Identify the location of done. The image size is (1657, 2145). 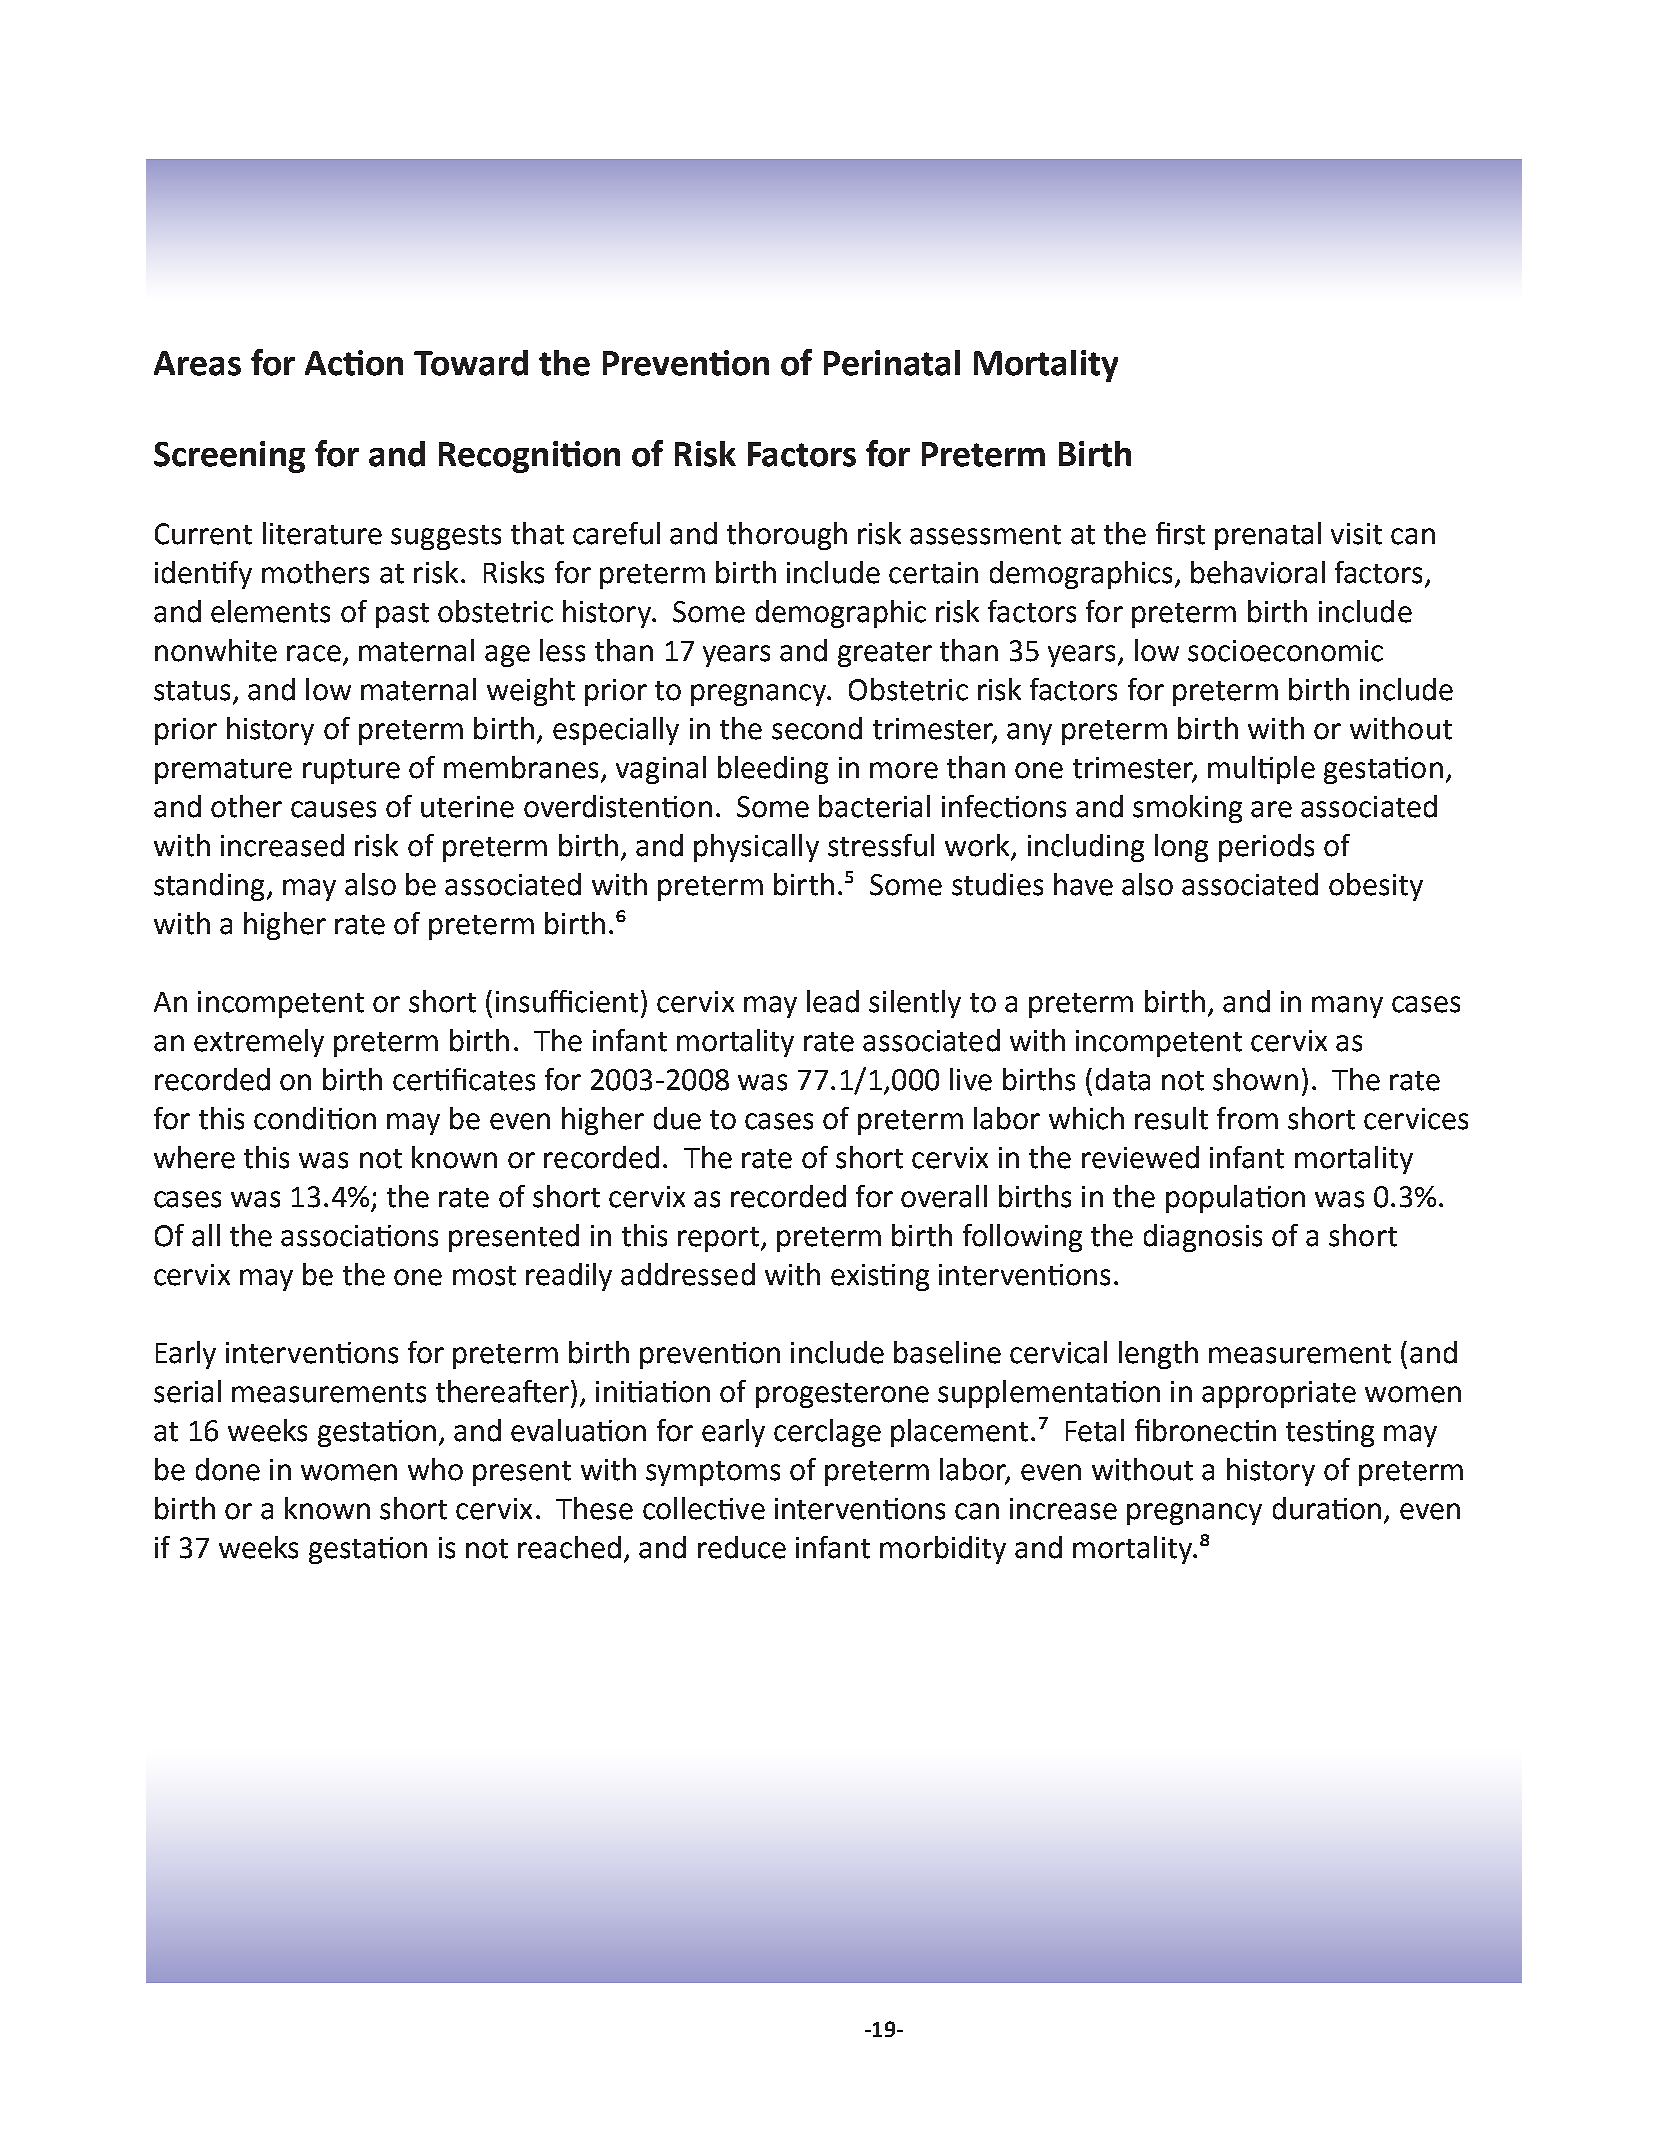
(228, 1469).
